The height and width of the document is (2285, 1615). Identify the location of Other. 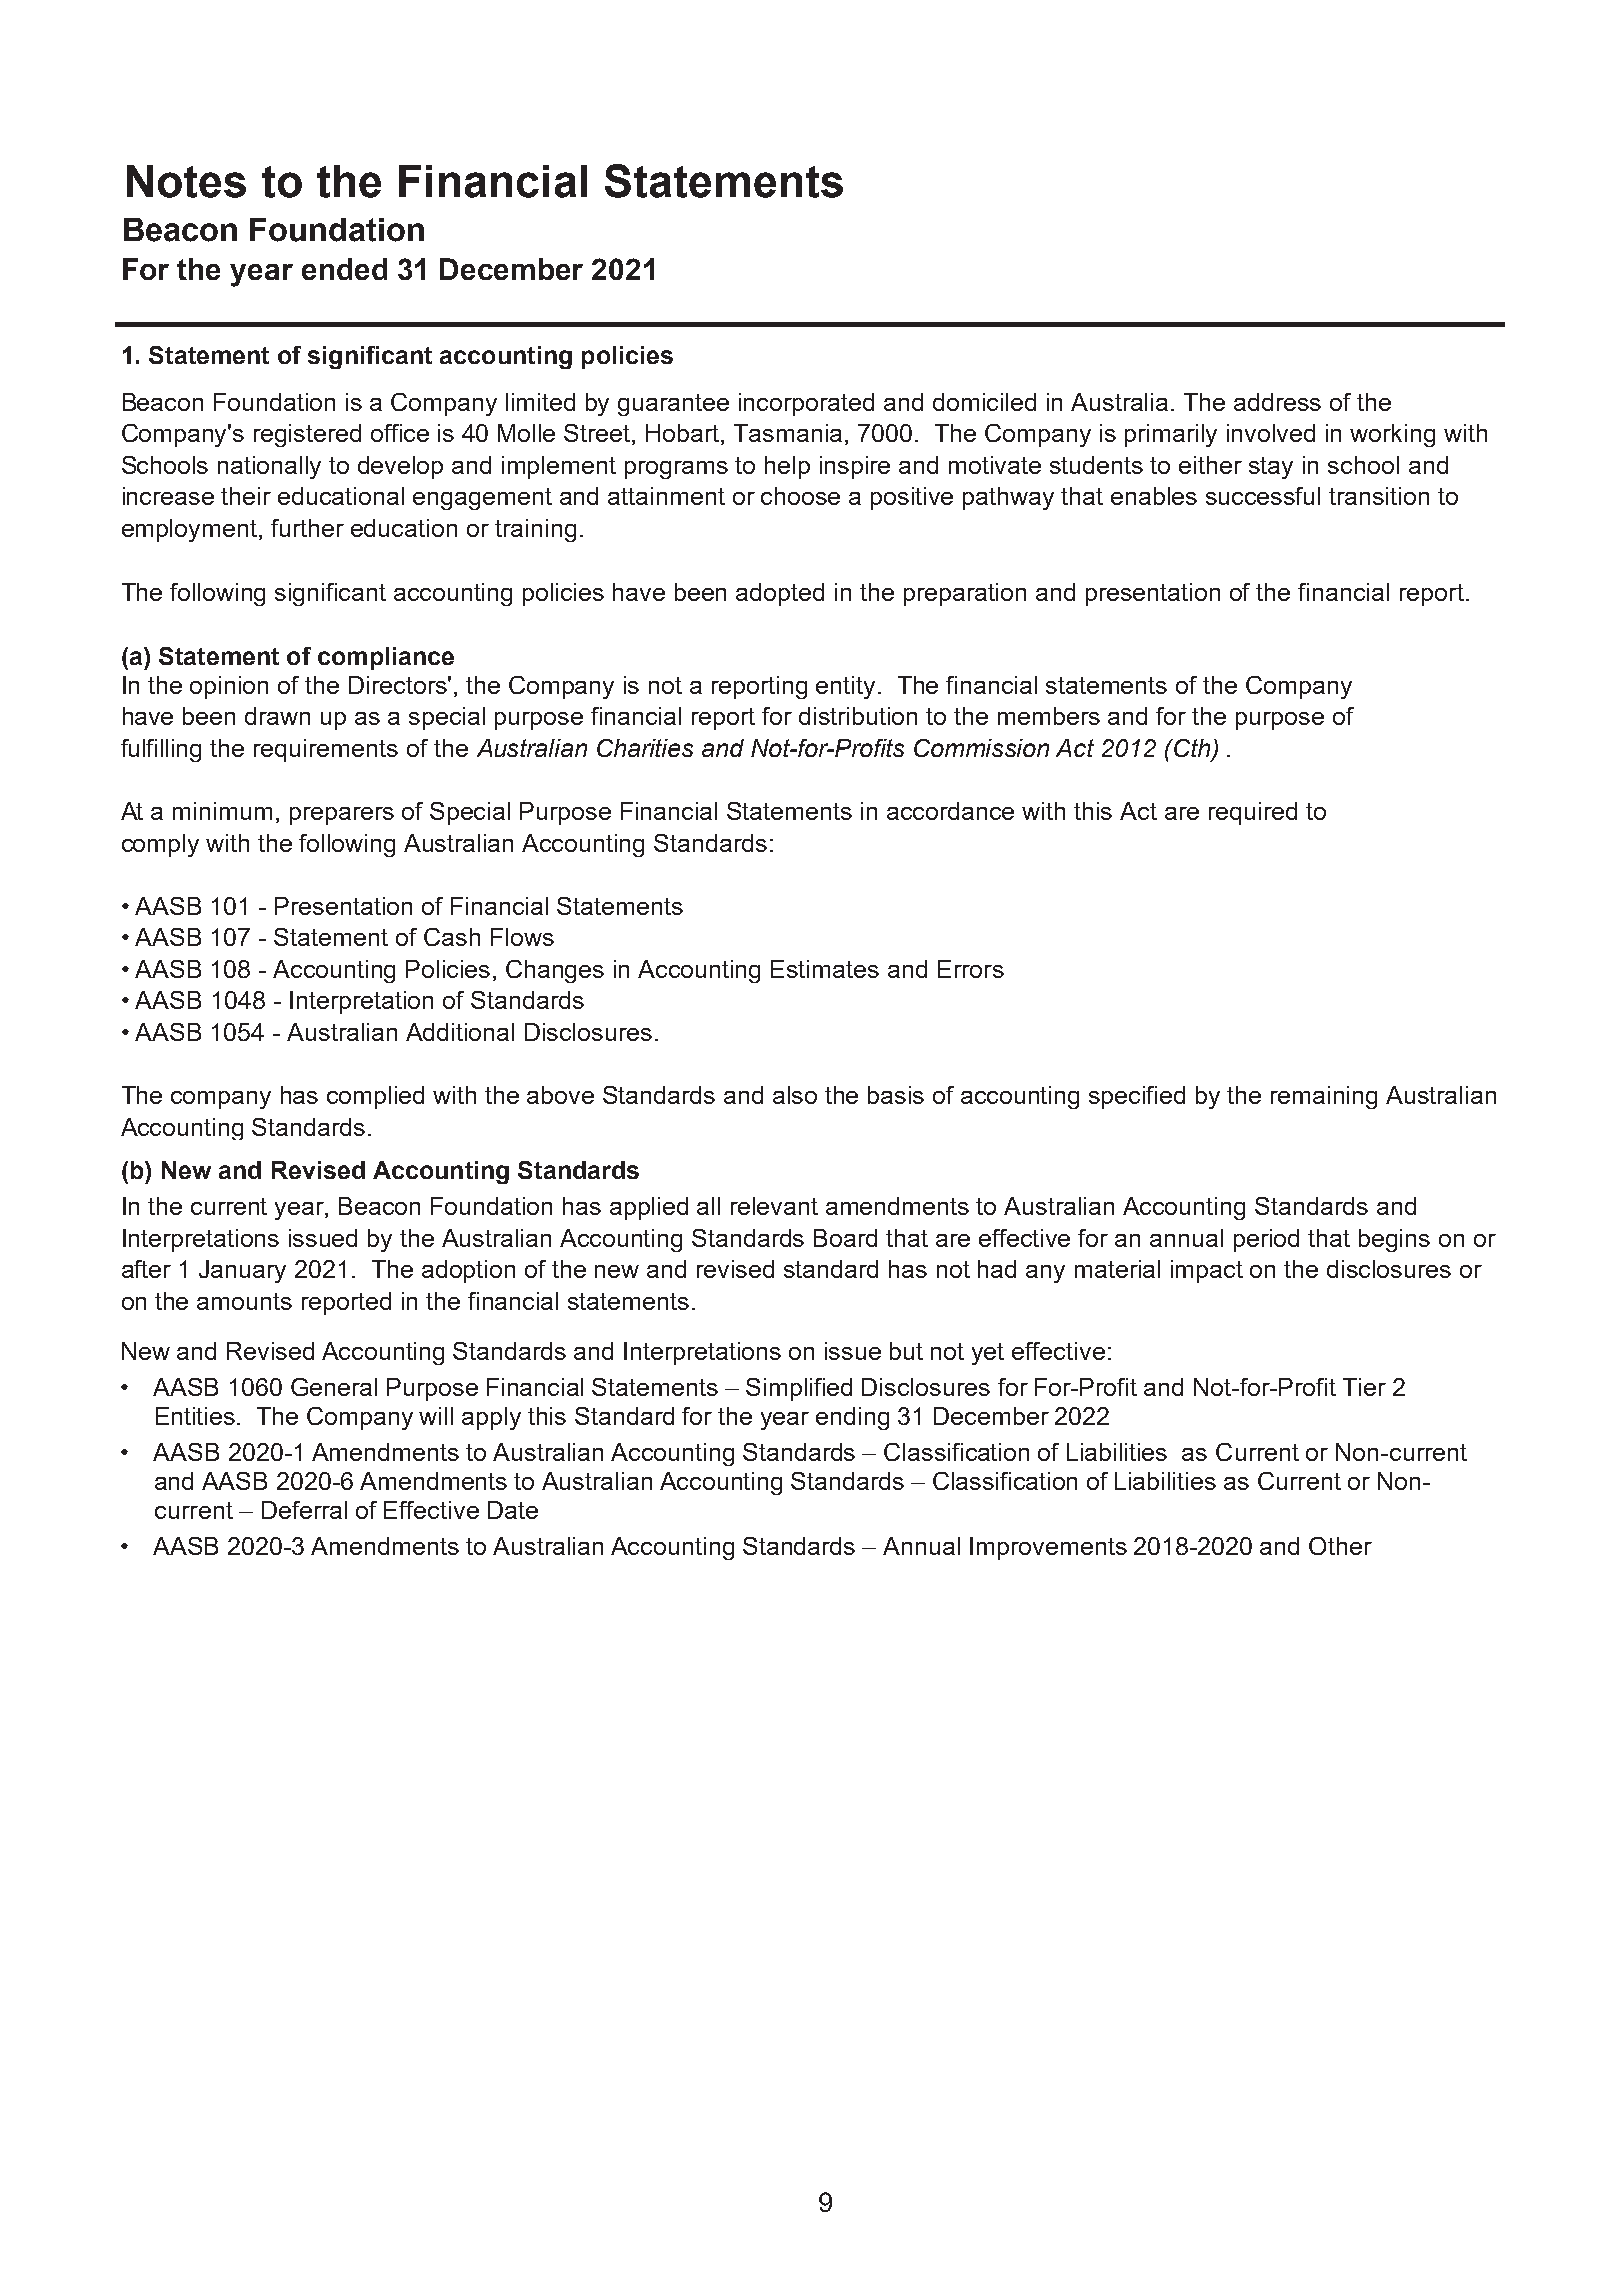
(1340, 1546).
